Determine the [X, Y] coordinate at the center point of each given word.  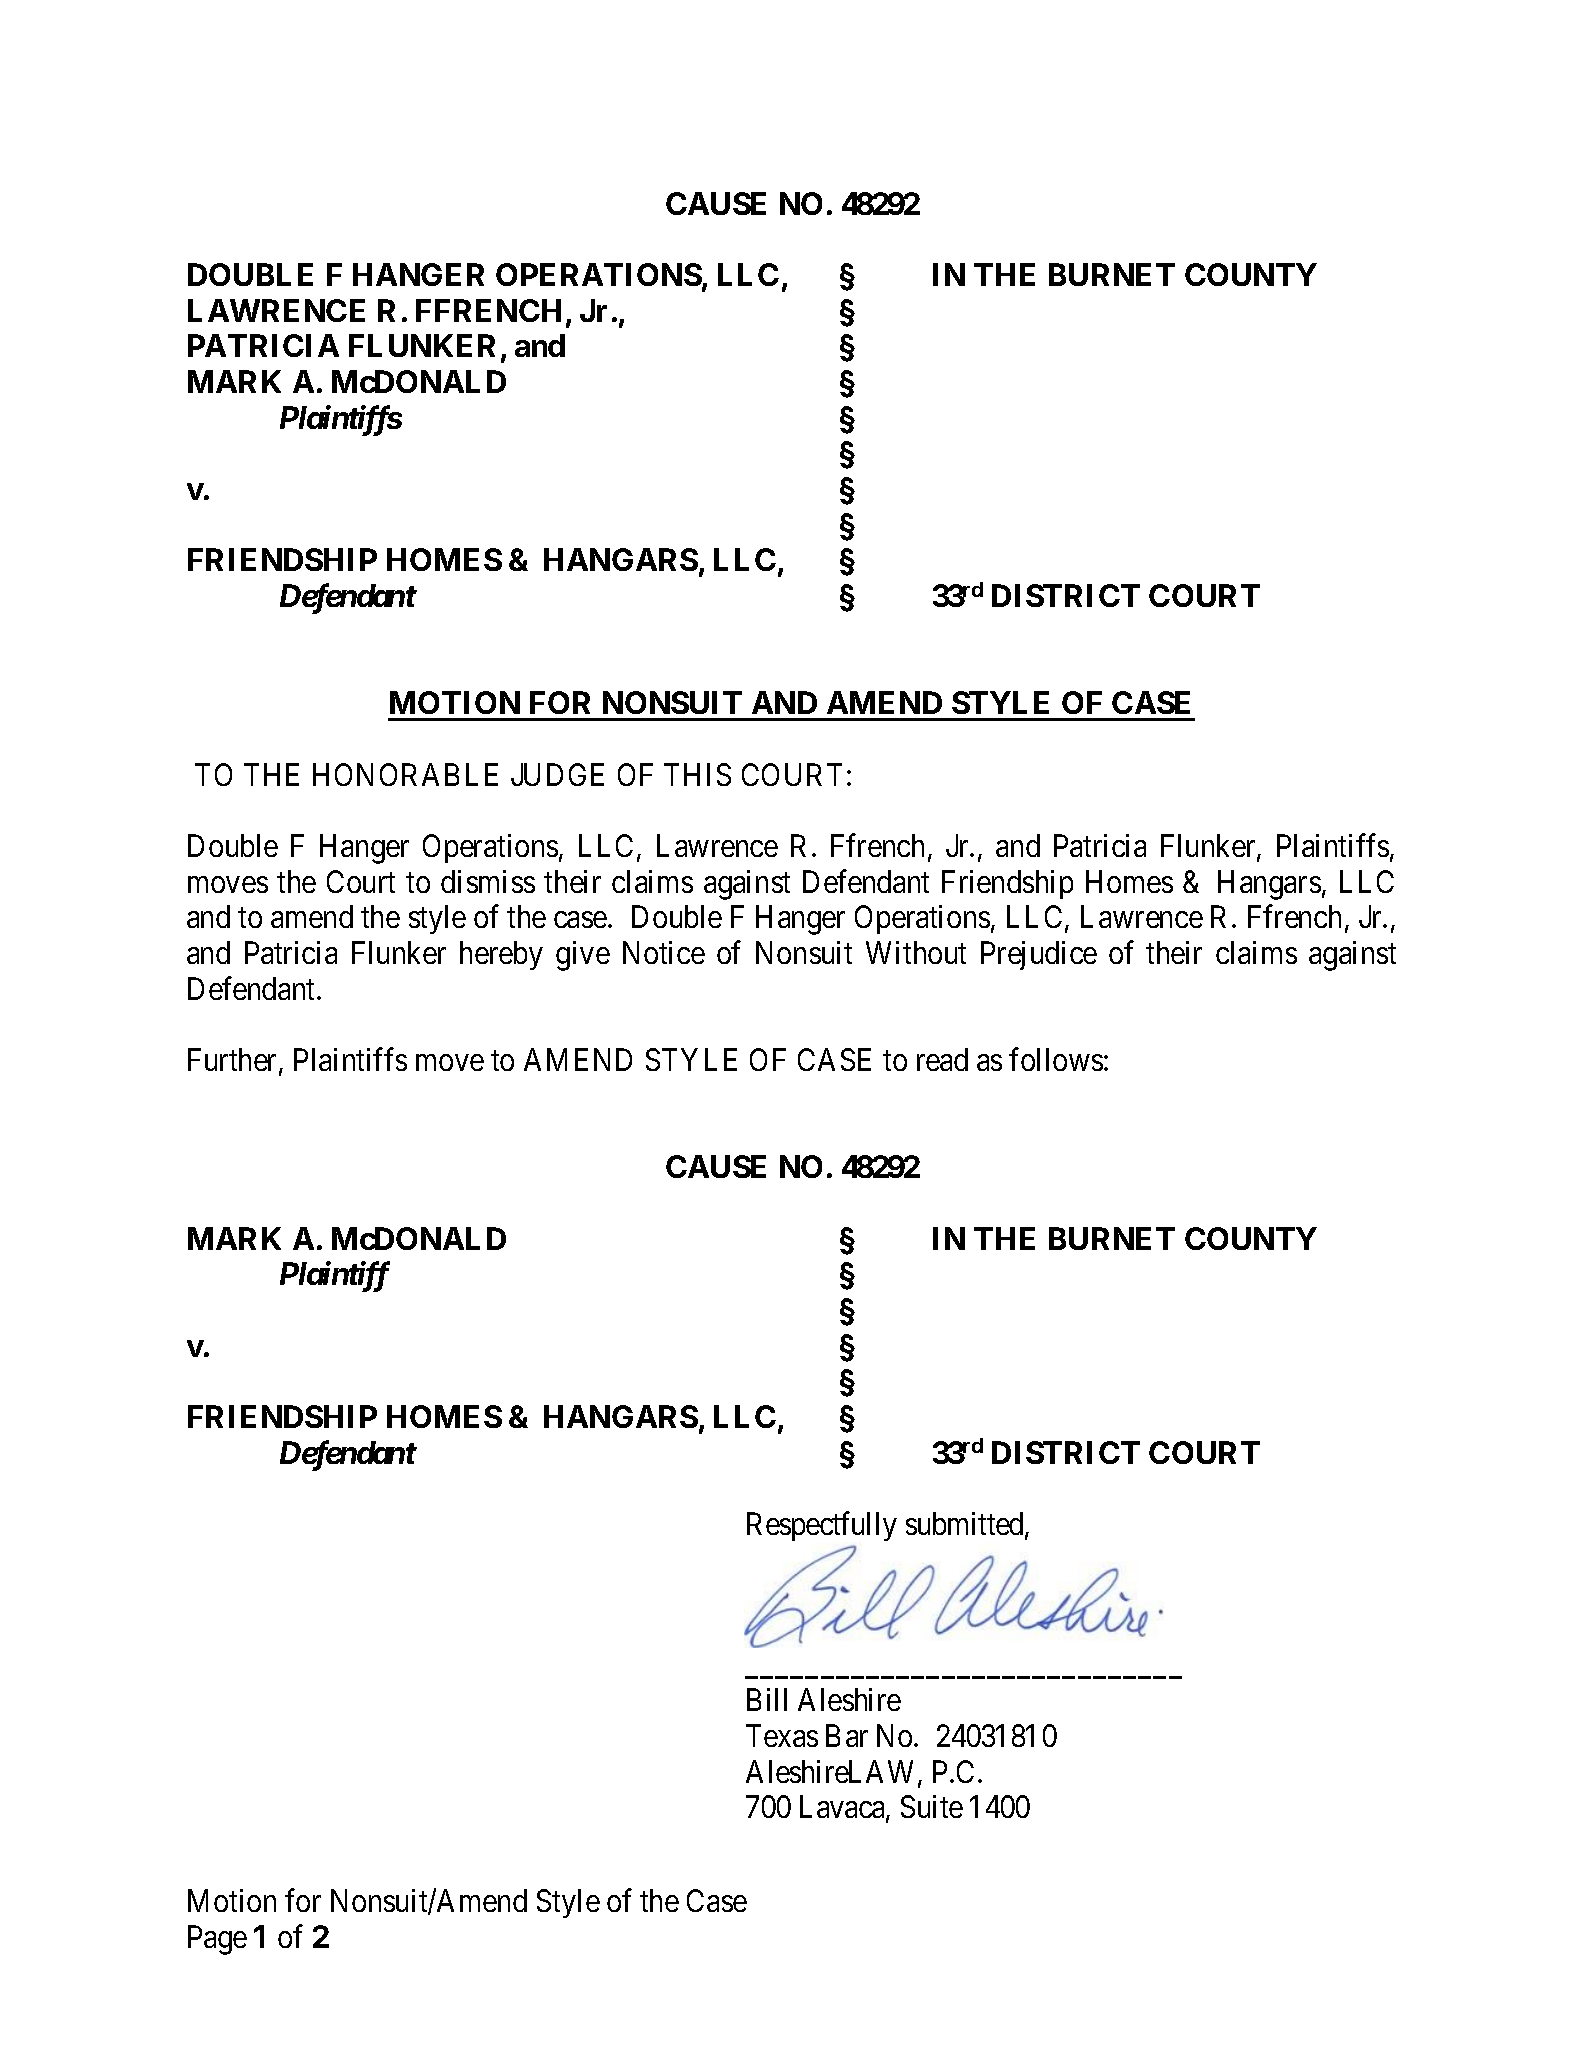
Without [916, 952]
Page [217, 1940]
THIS [697, 774]
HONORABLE [405, 774]
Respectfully [822, 1526]
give [583, 956]
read [942, 1059]
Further [234, 1061]
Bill [767, 1699]
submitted [966, 1525]
